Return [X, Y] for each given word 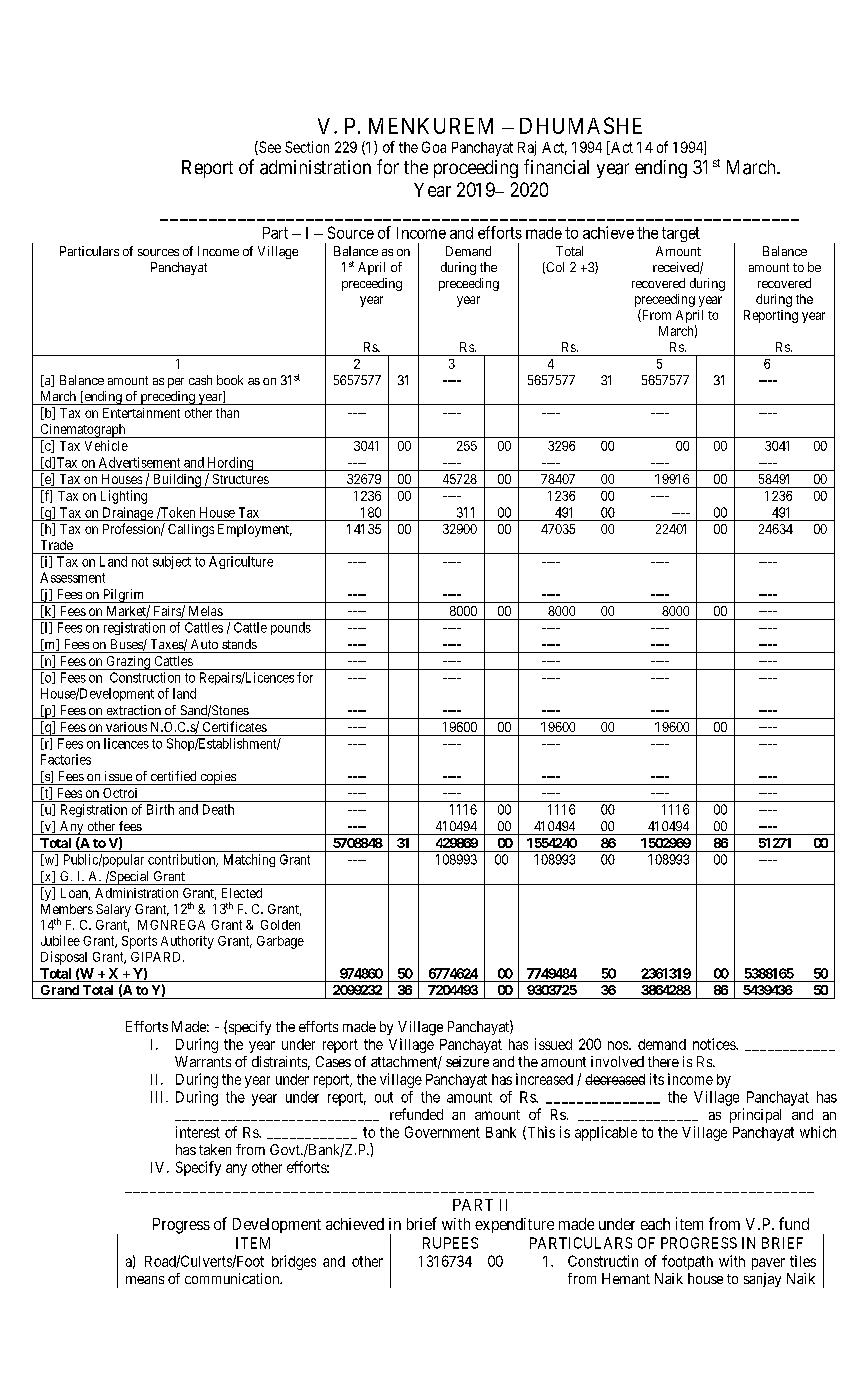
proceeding [476, 169]
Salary [113, 910]
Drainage [127, 514]
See [269, 148]
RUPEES [450, 1243]
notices [715, 1044]
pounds [291, 628]
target [681, 234]
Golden [280, 925]
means [145, 1280]
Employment [255, 530]
